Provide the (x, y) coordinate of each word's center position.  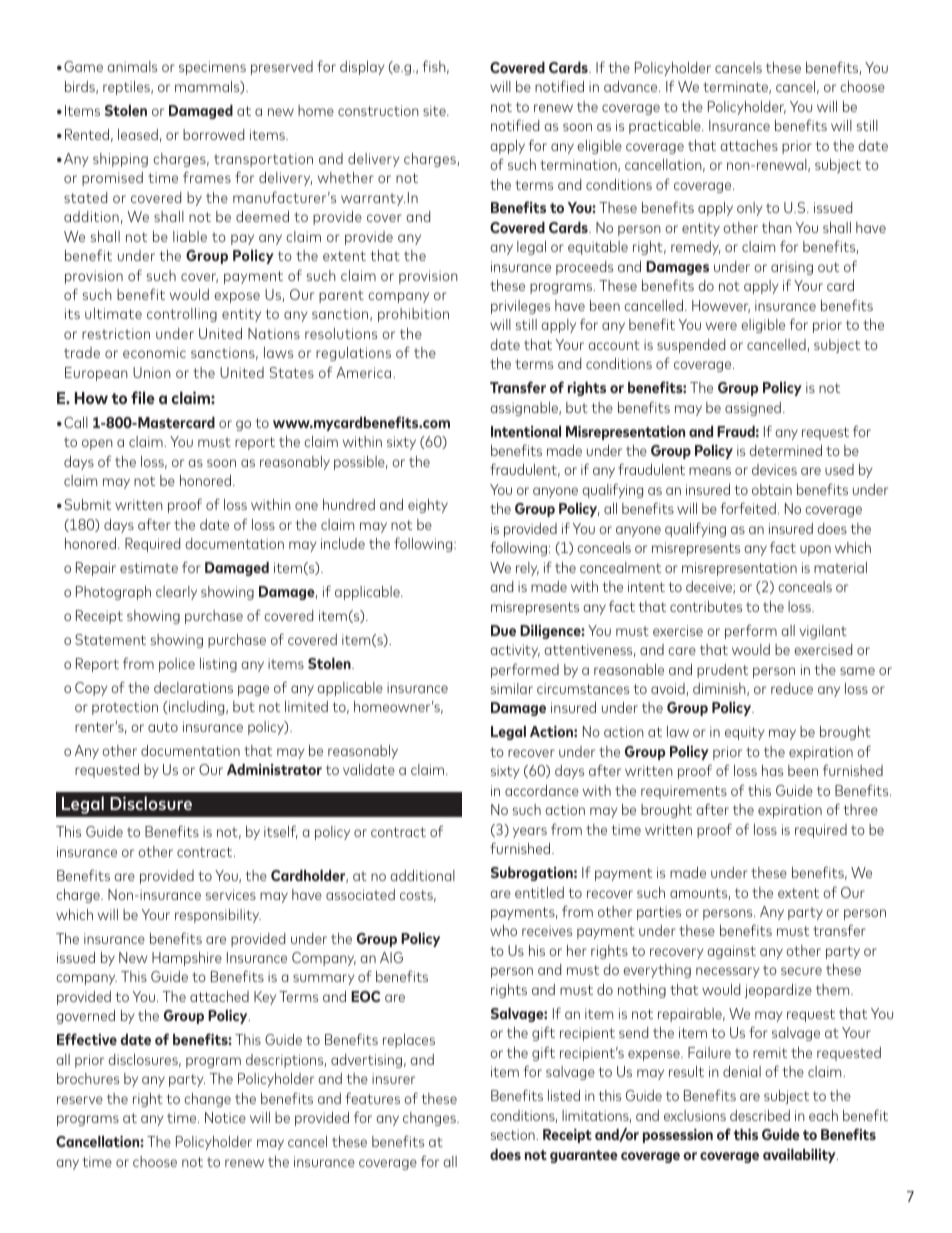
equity (744, 733)
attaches (749, 145)
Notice (225, 1117)
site (435, 110)
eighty (428, 506)
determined (785, 450)
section (514, 1134)
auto (163, 727)
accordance (542, 790)
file (143, 397)
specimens (212, 68)
